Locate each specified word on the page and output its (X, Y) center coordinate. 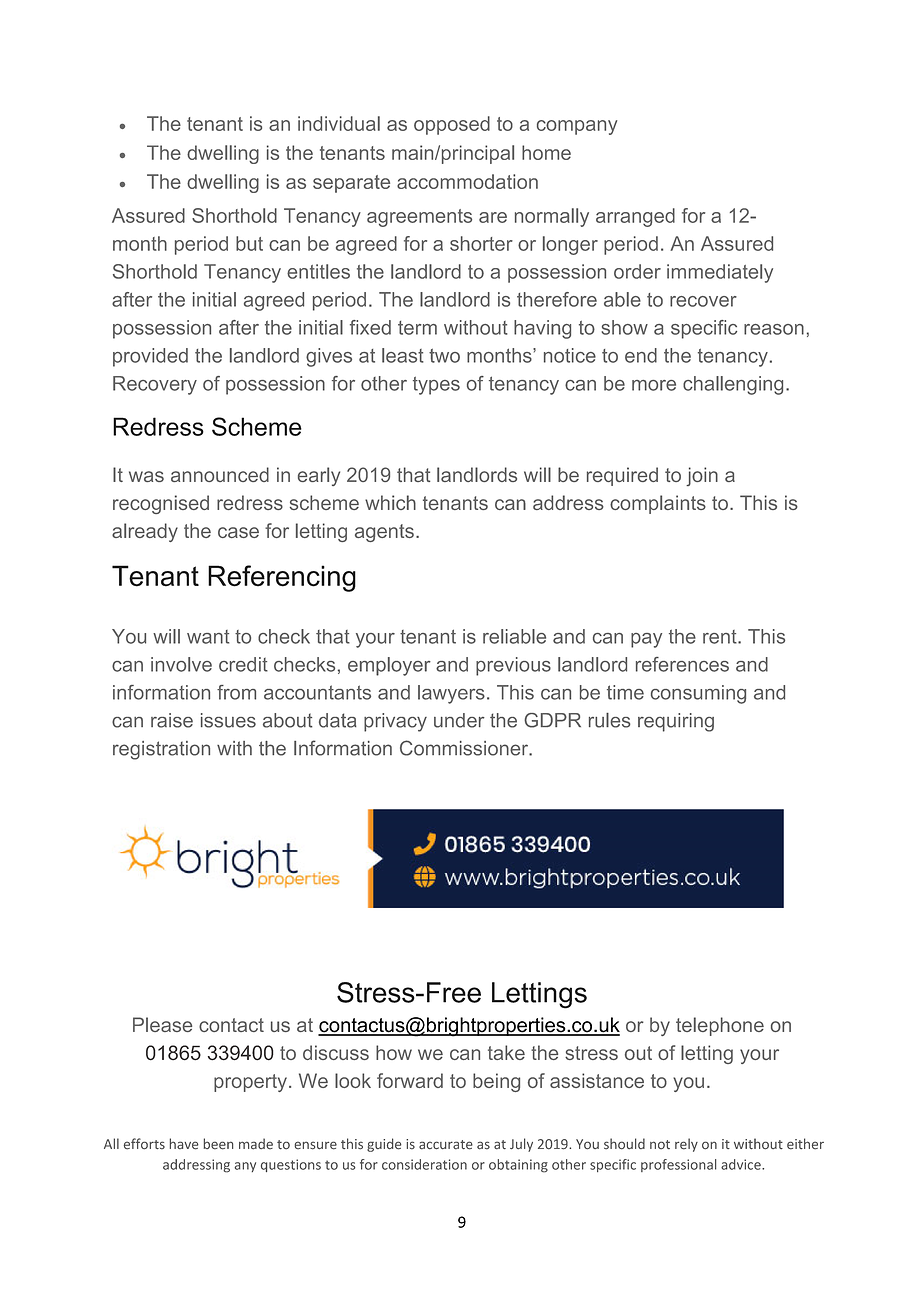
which (390, 502)
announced (220, 474)
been (218, 1144)
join (702, 476)
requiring (676, 722)
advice (742, 1164)
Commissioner (465, 748)
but (249, 243)
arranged (635, 217)
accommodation (467, 181)
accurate (446, 1145)
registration (161, 750)
